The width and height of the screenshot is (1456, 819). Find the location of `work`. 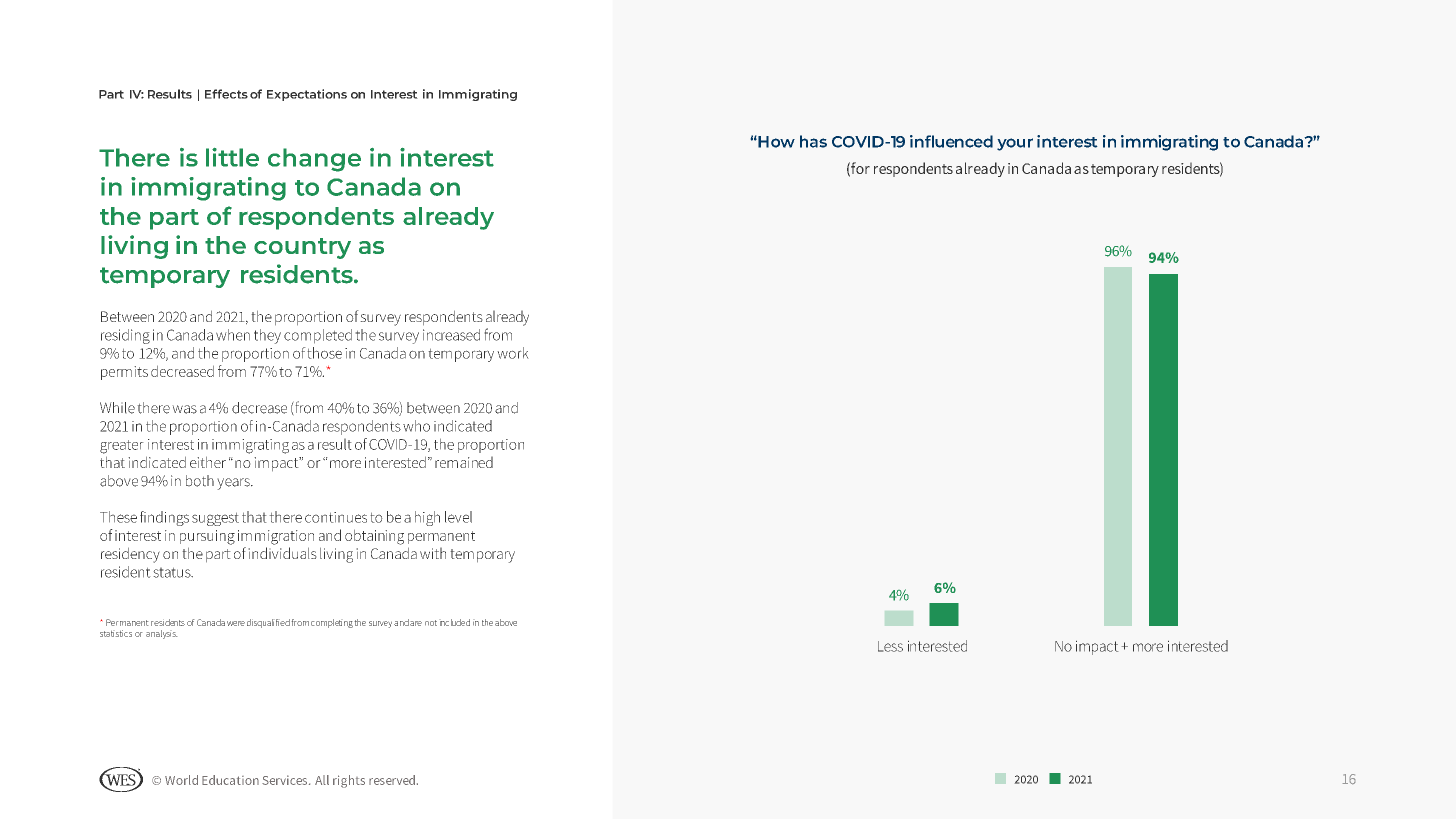

work is located at coordinates (513, 353).
